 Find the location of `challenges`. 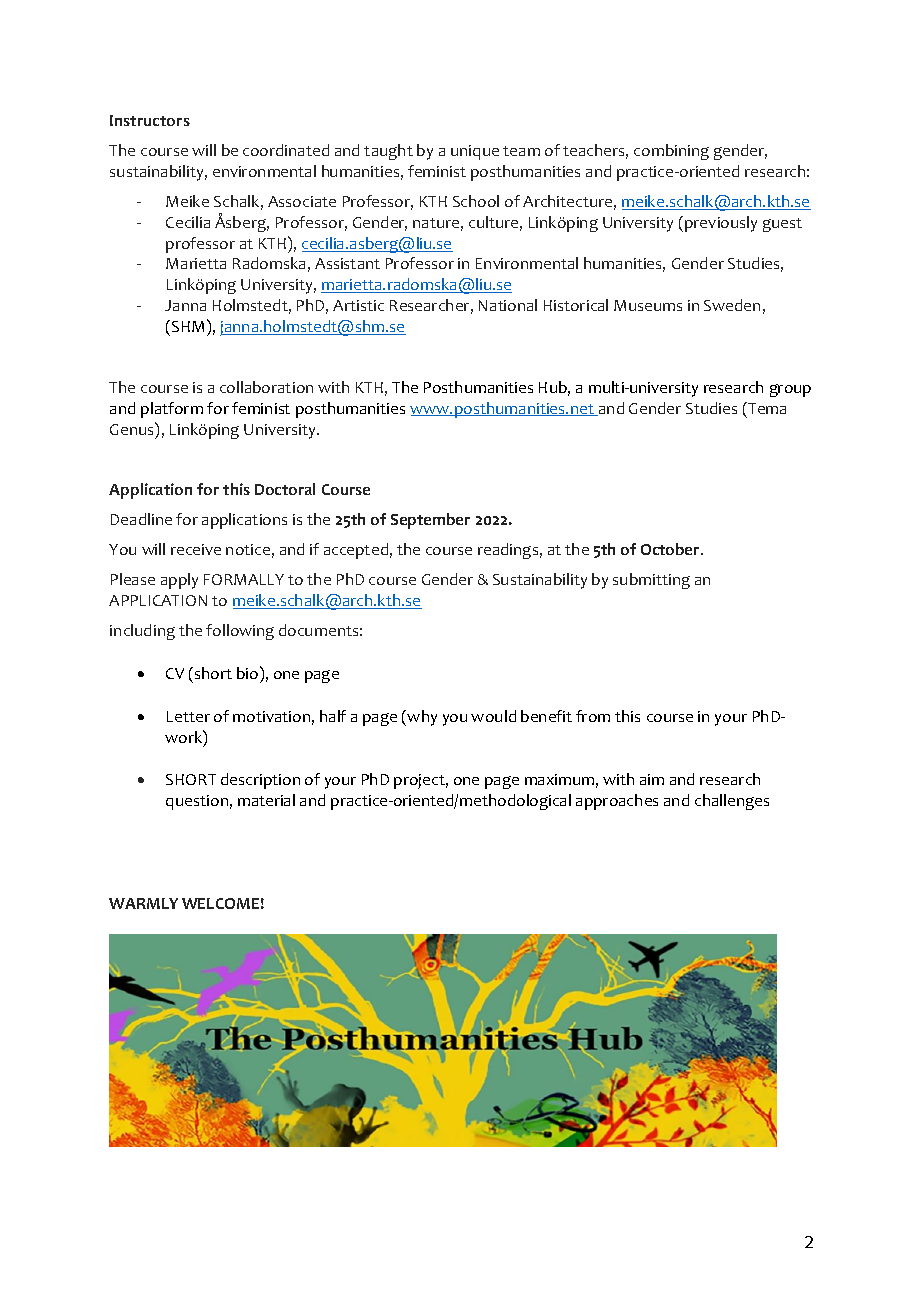

challenges is located at coordinates (732, 802).
